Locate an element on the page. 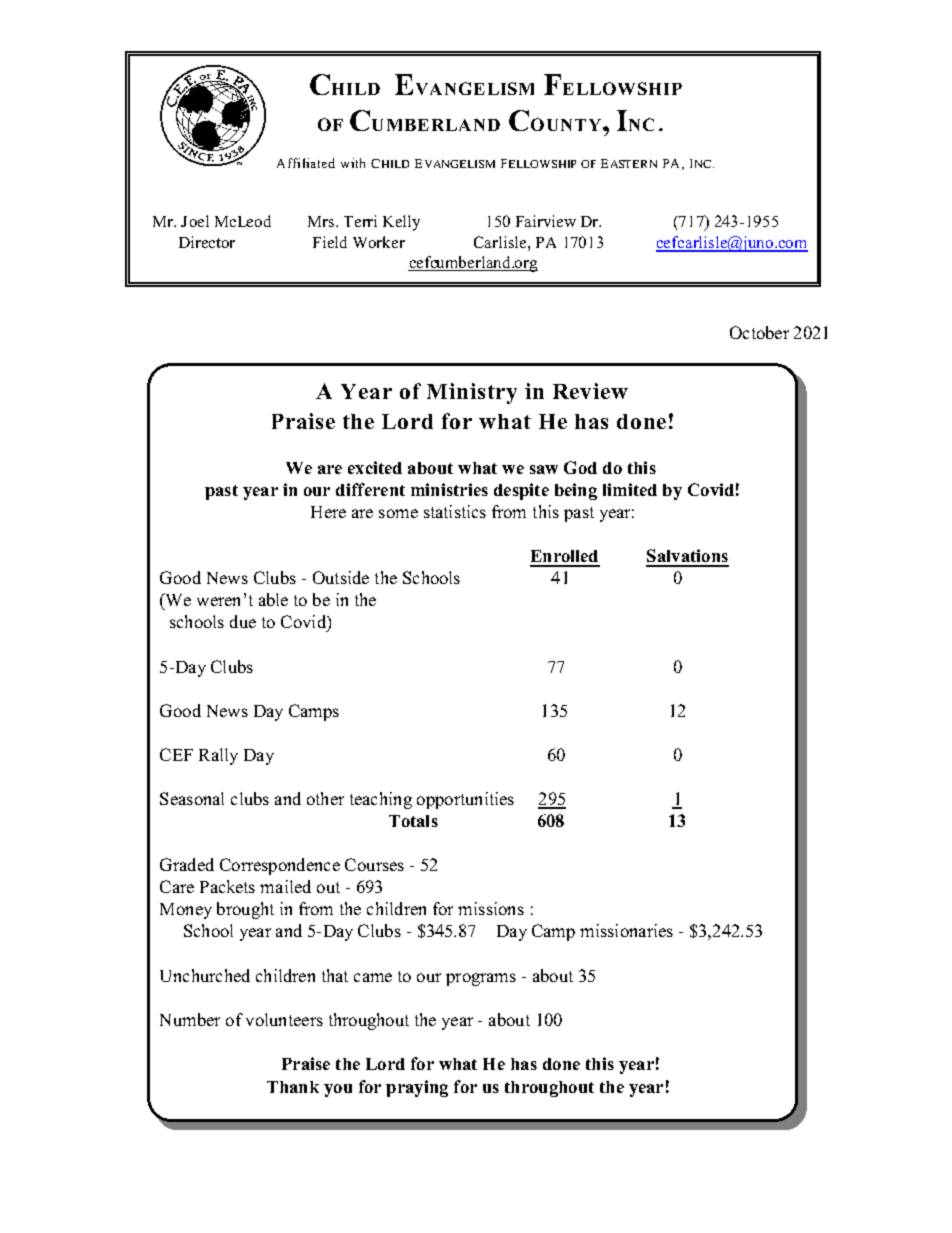 This page has width=952, height=1233. October is located at coordinates (759, 332).
